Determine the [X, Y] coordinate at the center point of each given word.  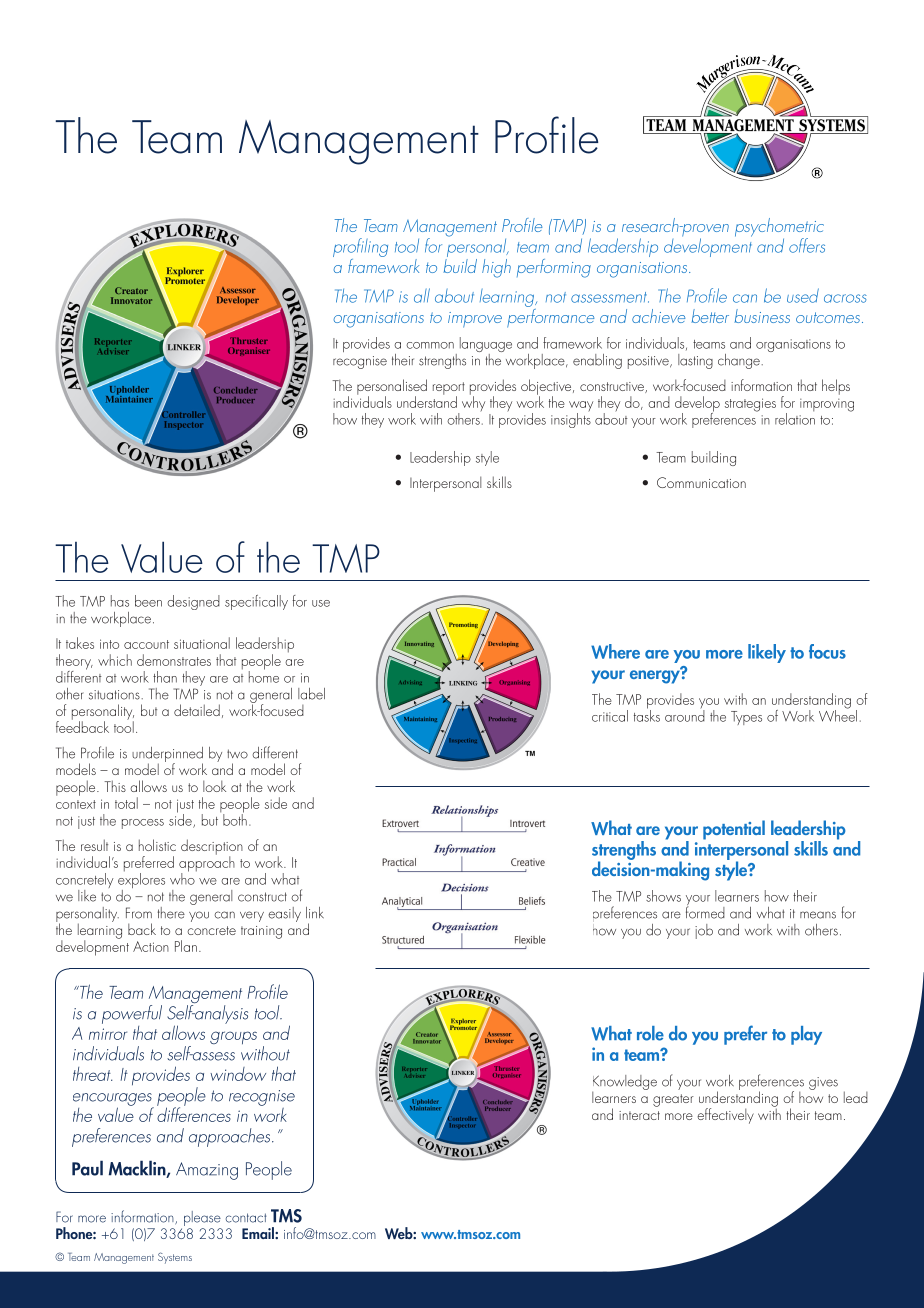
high [496, 268]
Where [615, 651]
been [148, 601]
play [806, 1035]
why [473, 403]
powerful [132, 1014]
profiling [360, 249]
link [315, 912]
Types [746, 718]
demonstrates [174, 660]
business [762, 316]
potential [734, 830]
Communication [701, 482]
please [203, 1220]
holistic [157, 845]
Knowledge [624, 1083]
